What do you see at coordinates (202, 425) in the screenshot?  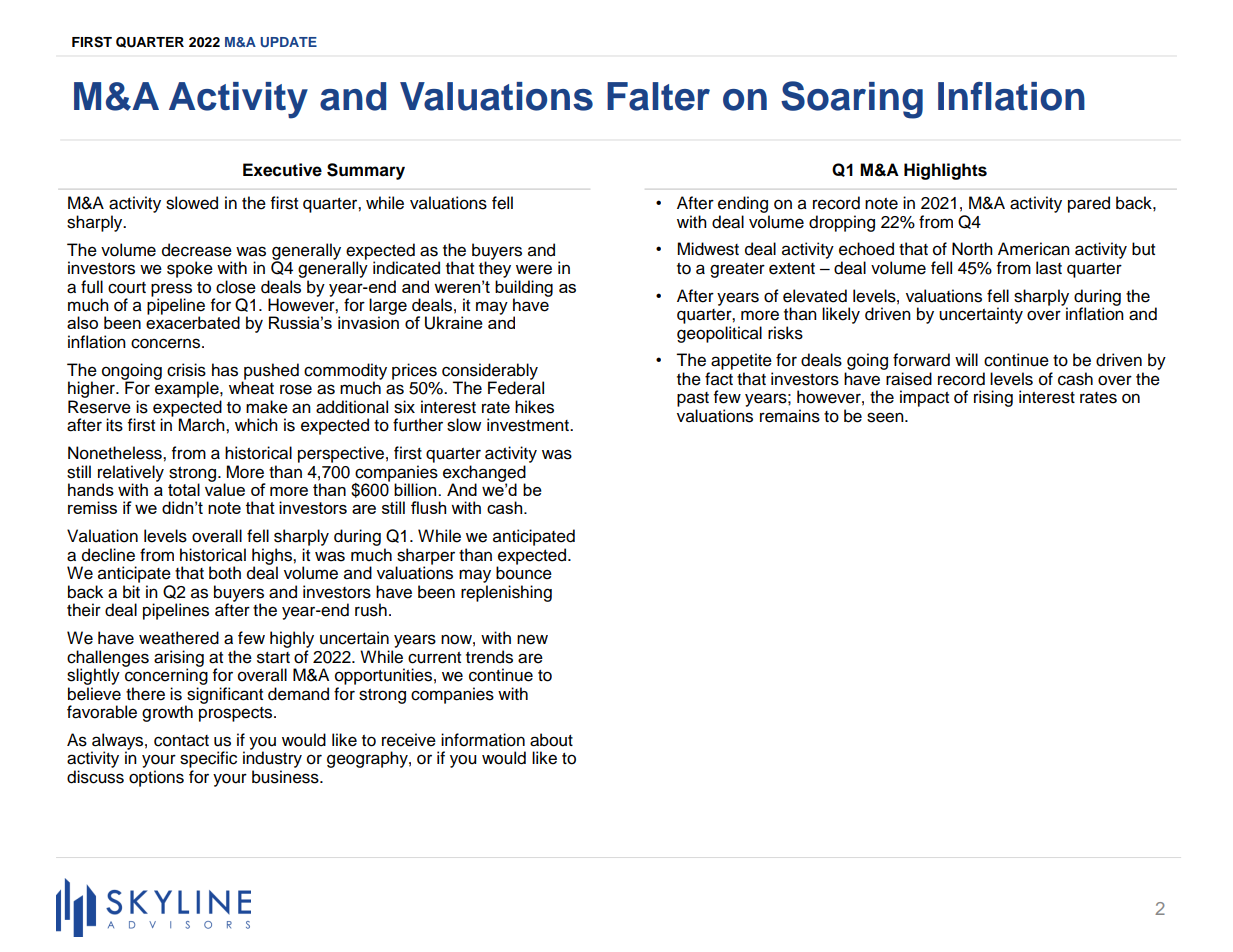 I see `March` at bounding box center [202, 425].
